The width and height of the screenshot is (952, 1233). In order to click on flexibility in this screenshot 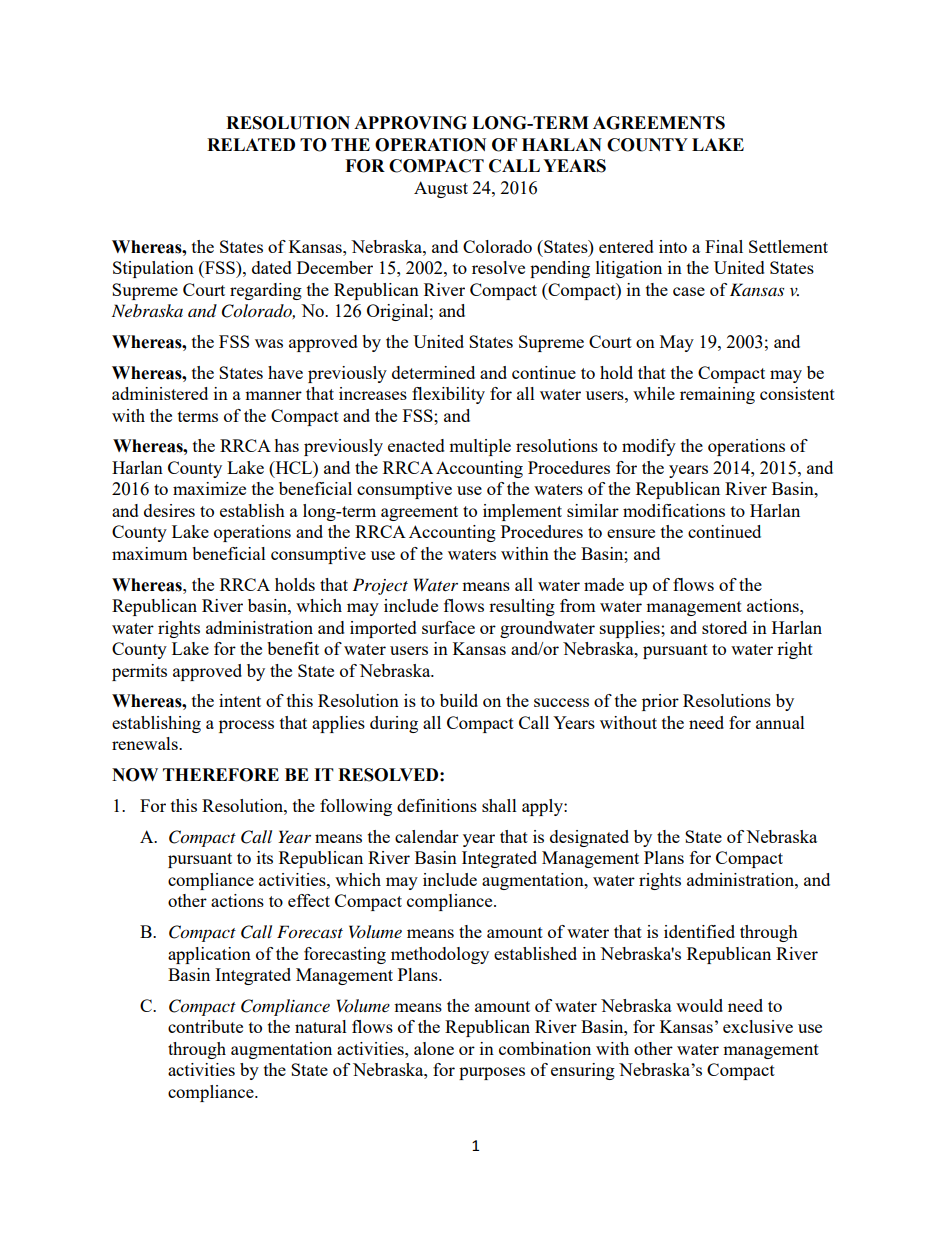, I will do `click(448, 395)`.
